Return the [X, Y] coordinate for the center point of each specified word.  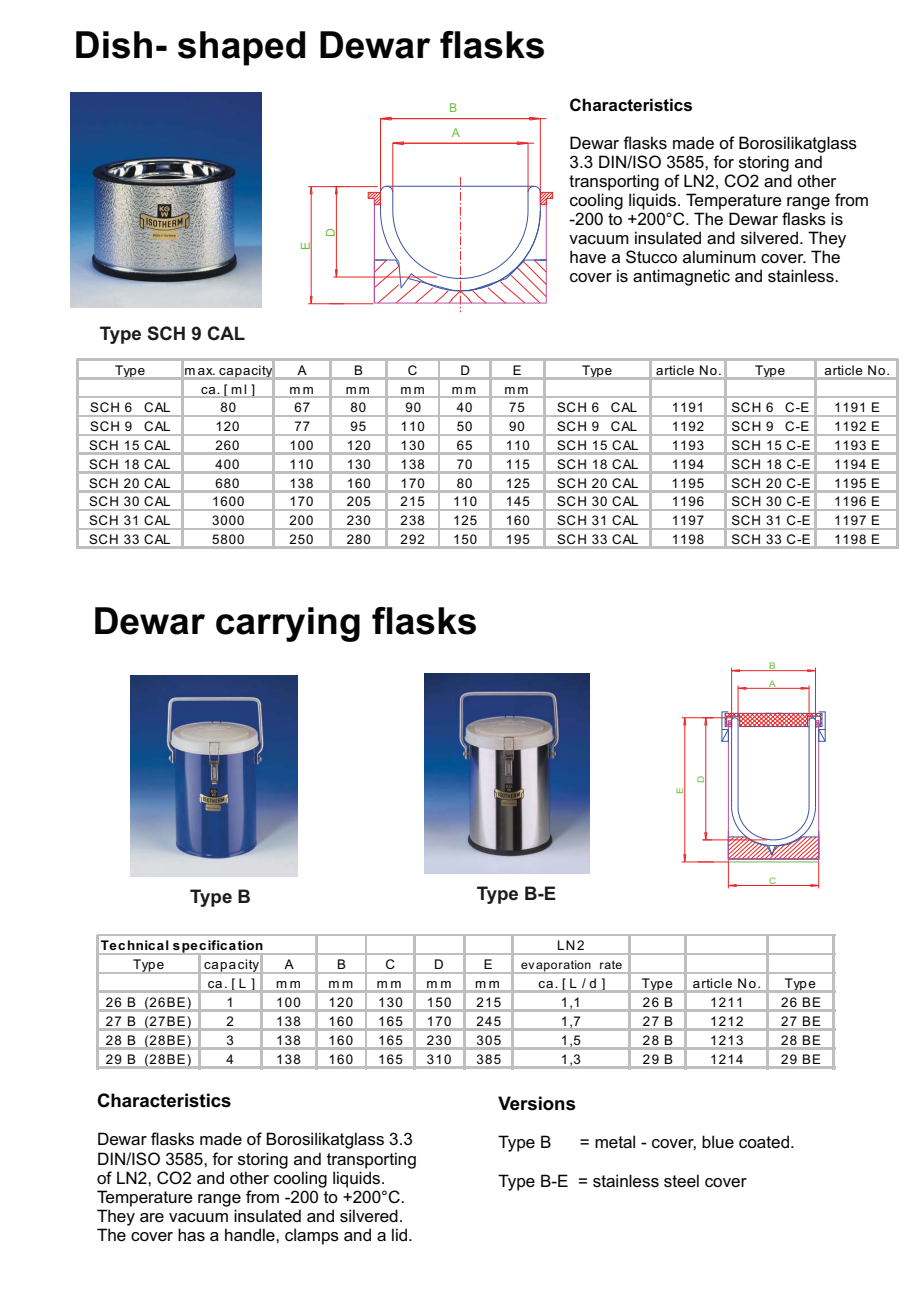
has [191, 1235]
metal [615, 1142]
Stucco [651, 257]
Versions [537, 1103]
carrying [288, 624]
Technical [134, 945]
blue [718, 1142]
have [588, 257]
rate [611, 965]
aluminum [719, 256]
